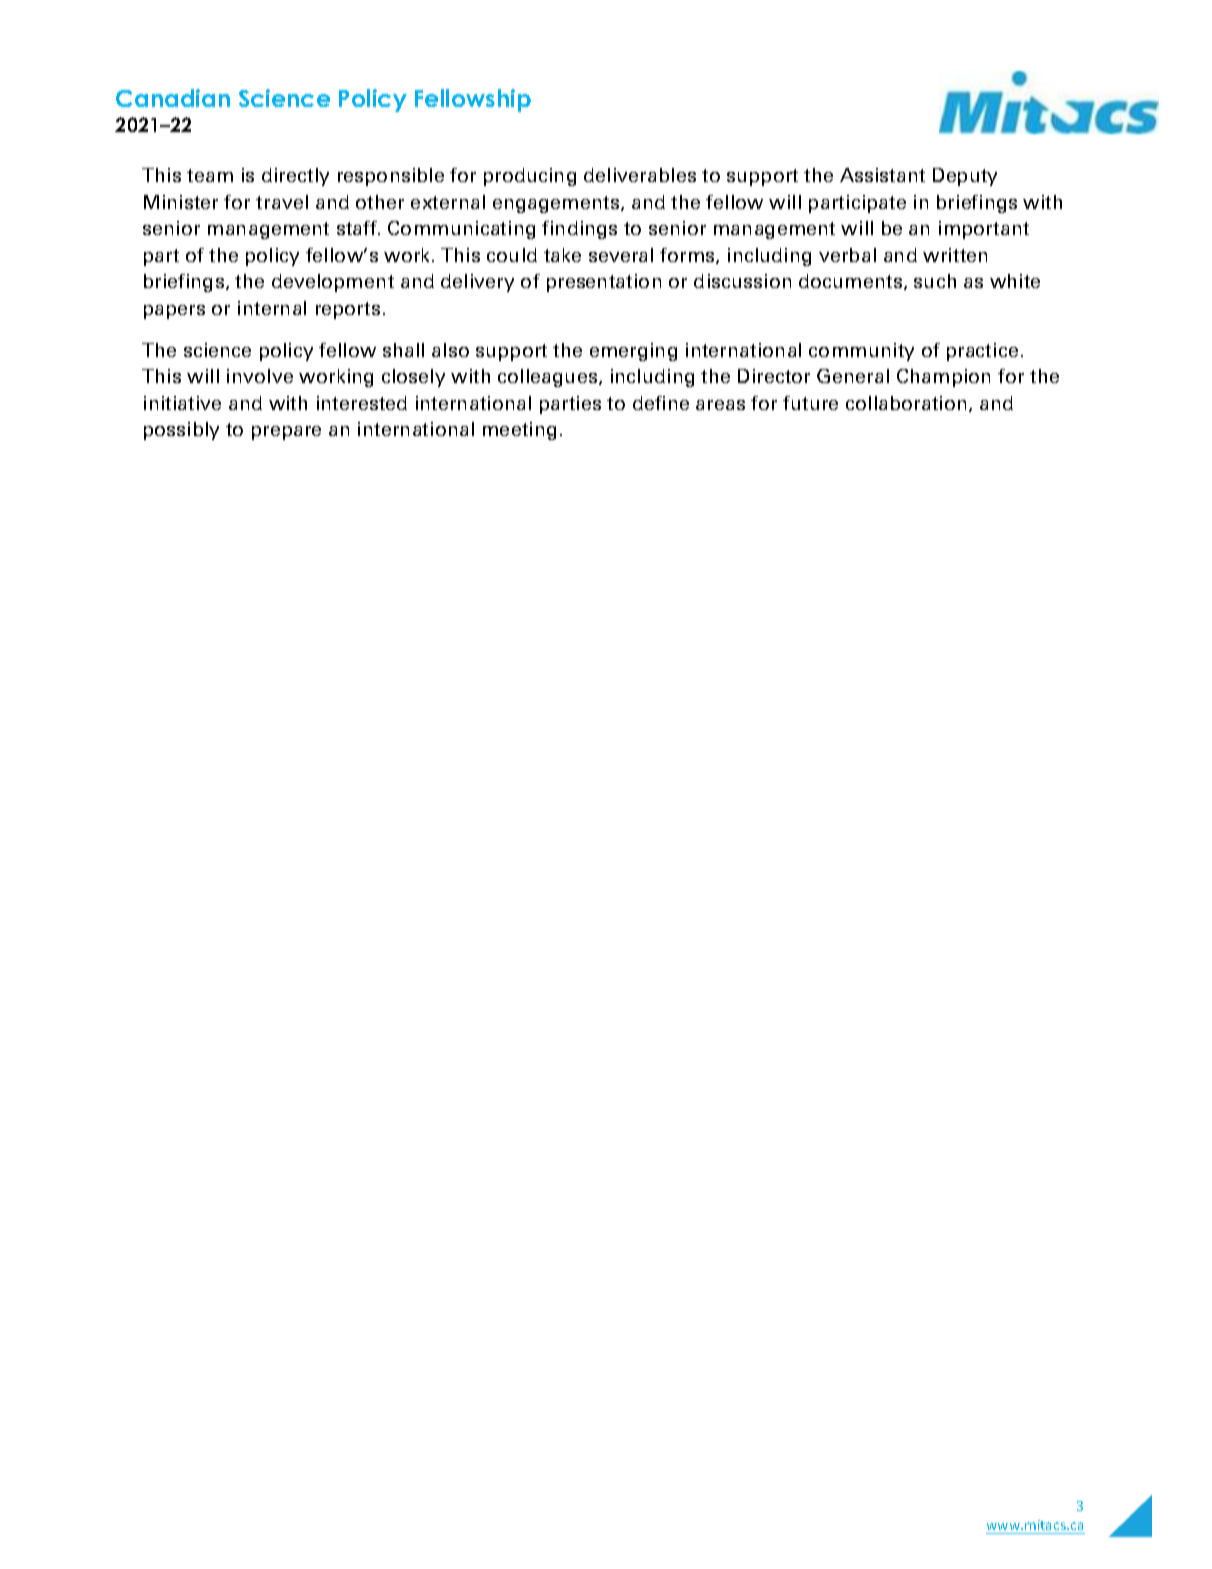 The width and height of the screenshot is (1212, 1569). What do you see at coordinates (935, 281) in the screenshot?
I see `such` at bounding box center [935, 281].
